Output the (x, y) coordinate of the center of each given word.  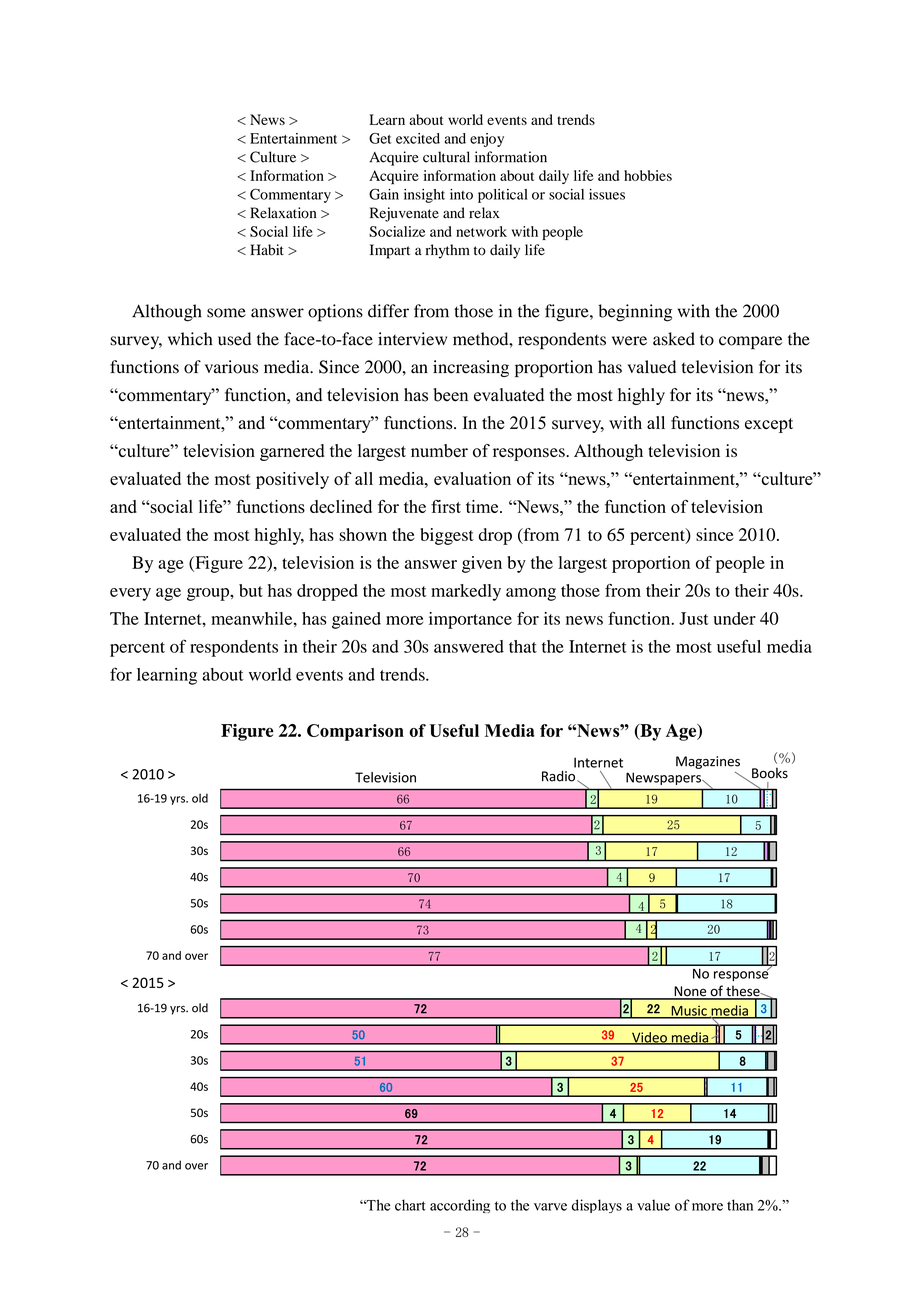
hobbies (648, 175)
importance (470, 620)
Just (694, 618)
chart (410, 1205)
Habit (267, 250)
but (251, 590)
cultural (446, 157)
